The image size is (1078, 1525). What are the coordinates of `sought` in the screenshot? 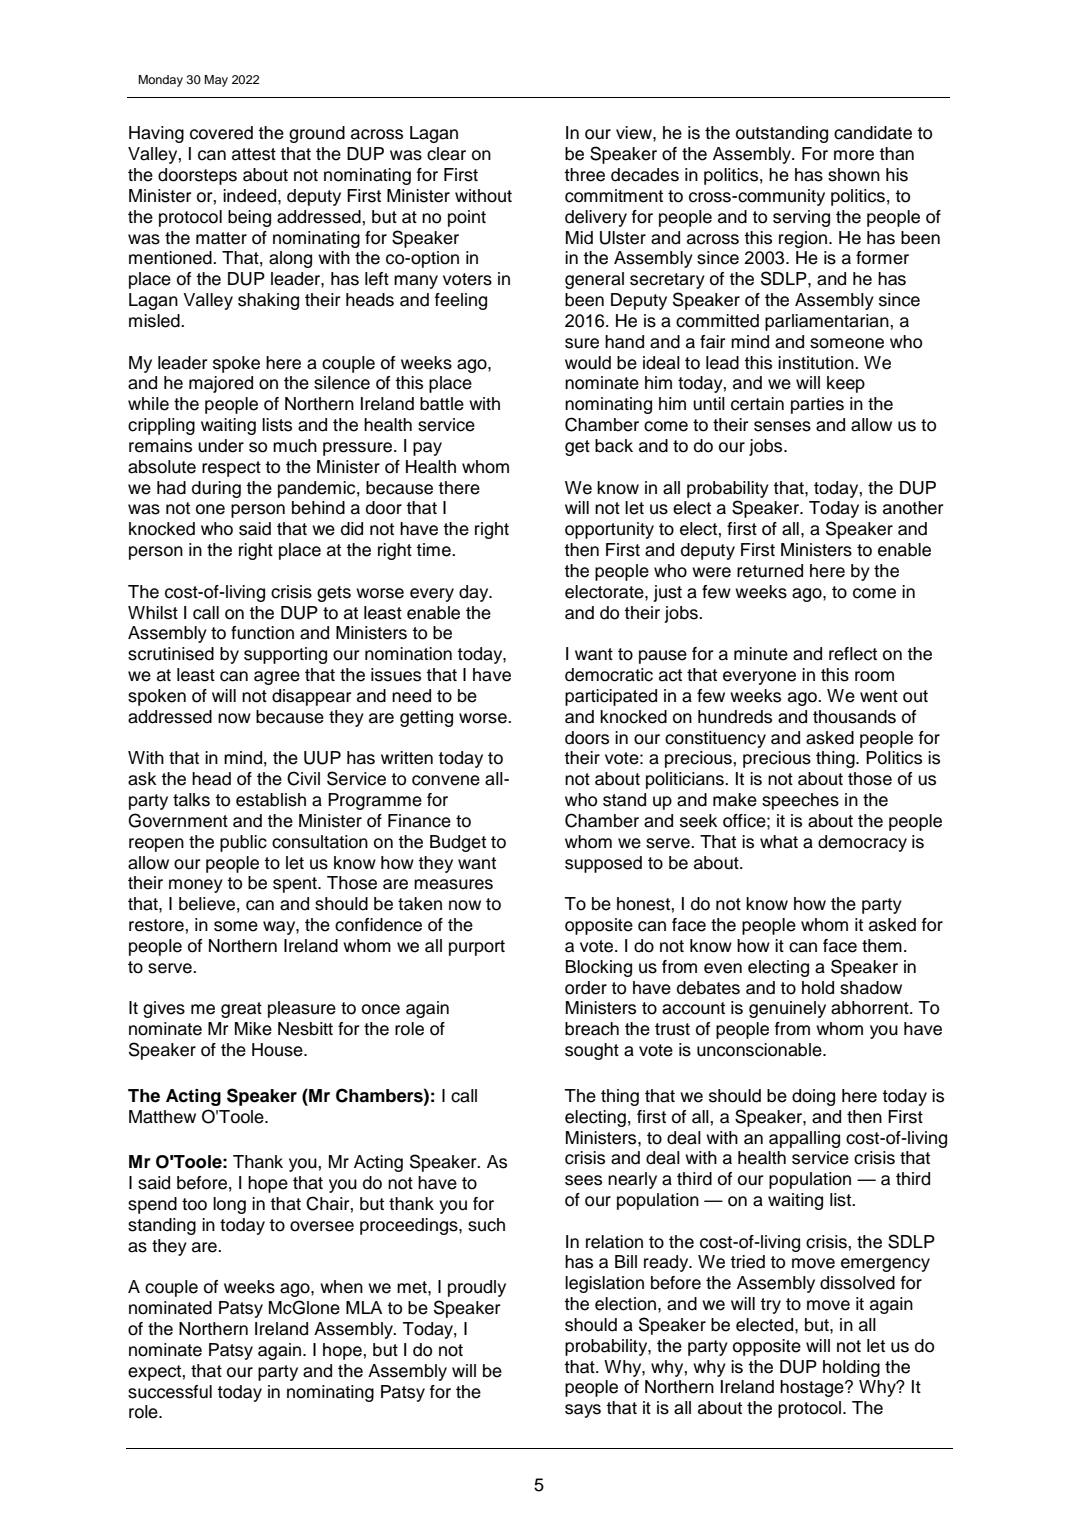 It's located at (592, 1051).
